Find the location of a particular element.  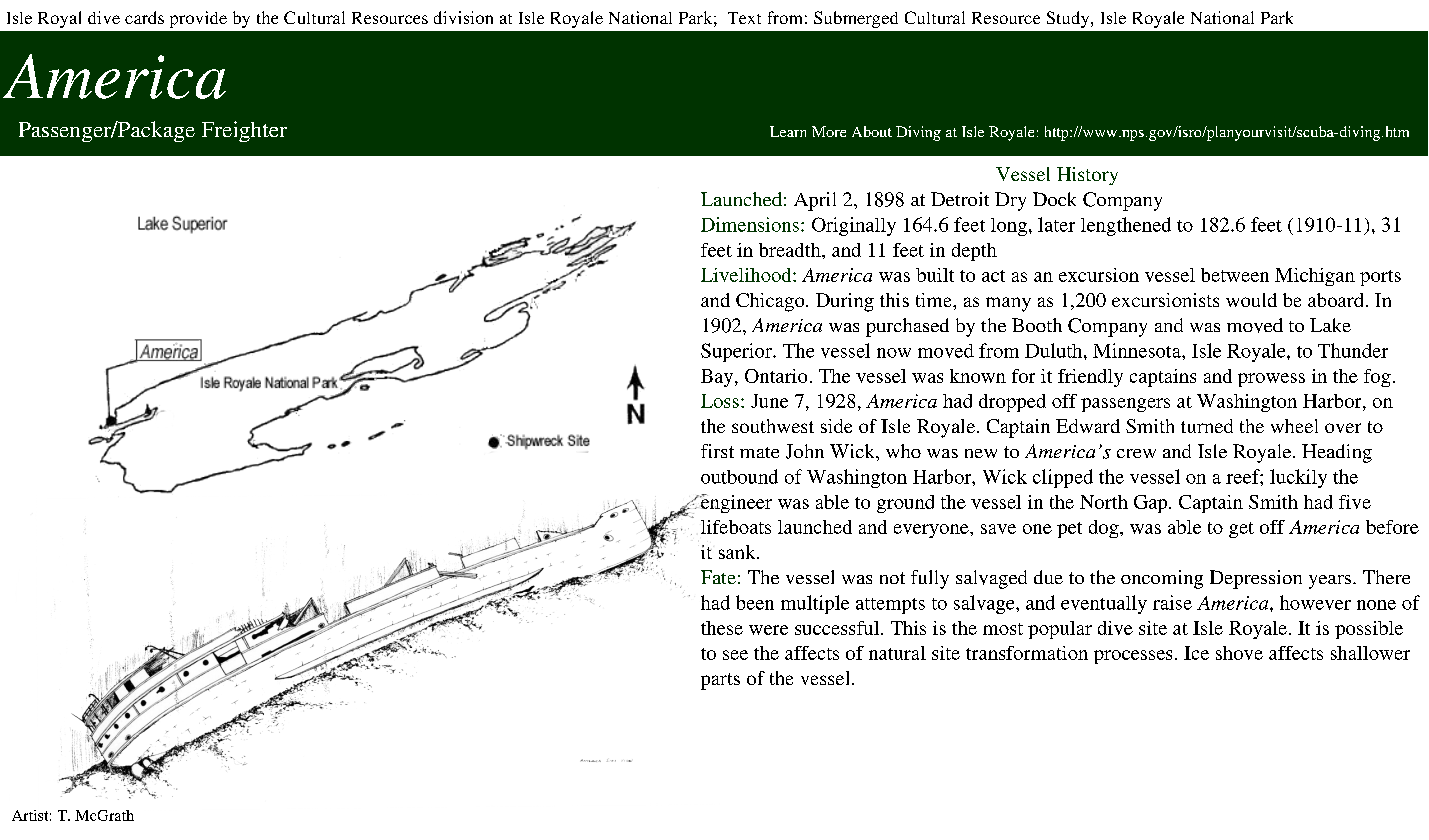

Text is located at coordinates (744, 18).
